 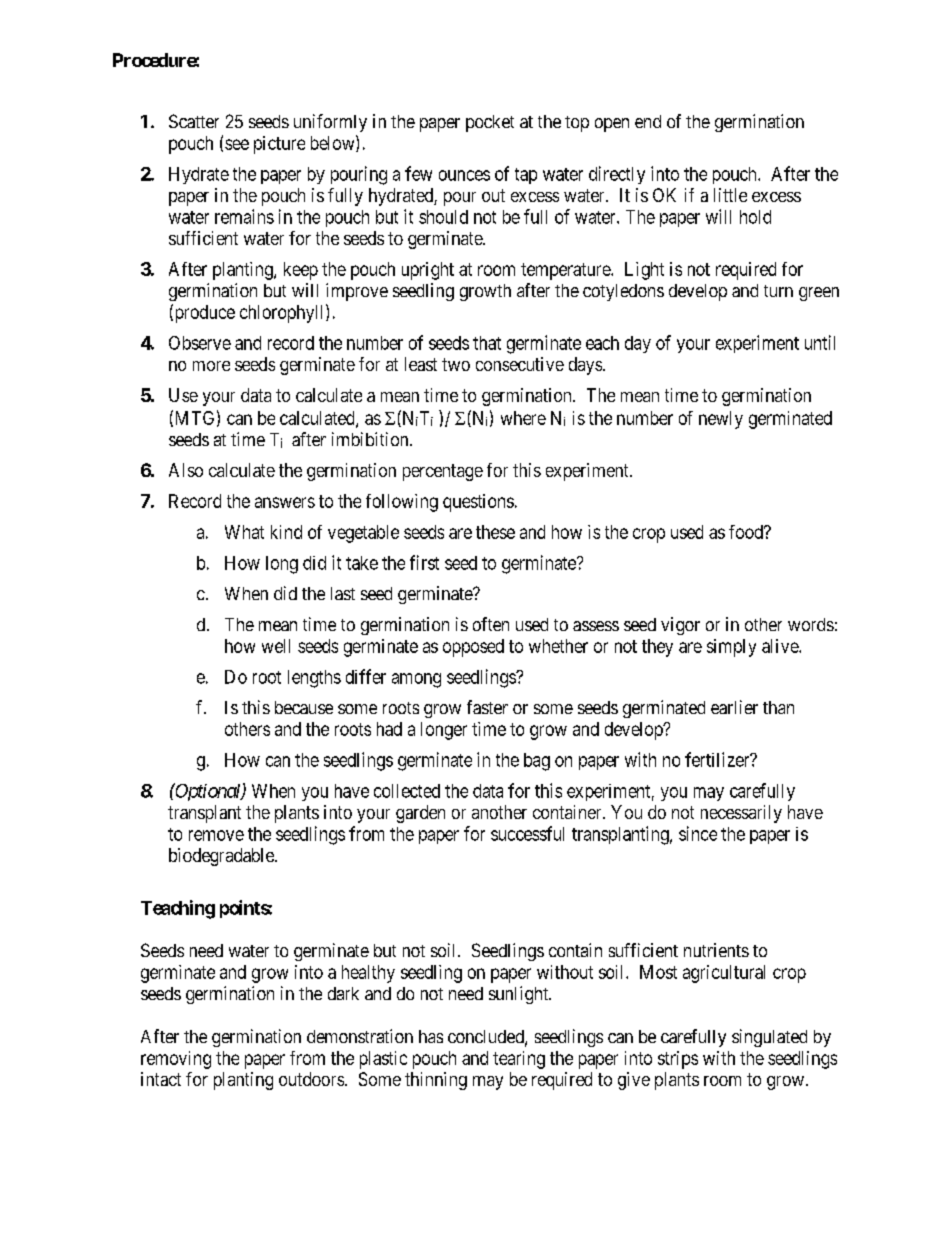 What do you see at coordinates (537, 762) in the page?
I see `bag` at bounding box center [537, 762].
